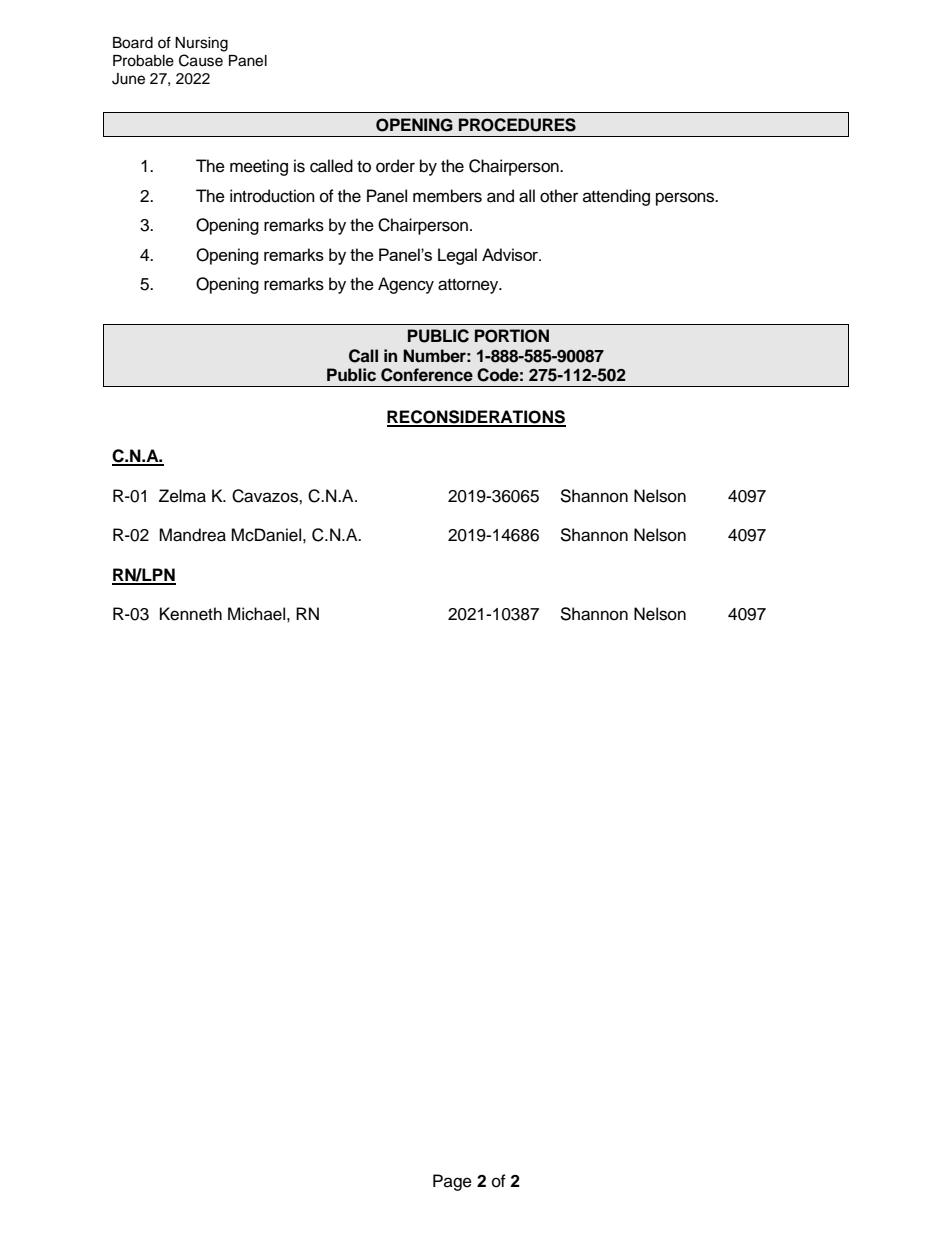 The image size is (952, 1233). Describe the element at coordinates (457, 256) in the page. I see `Legal` at that location.
